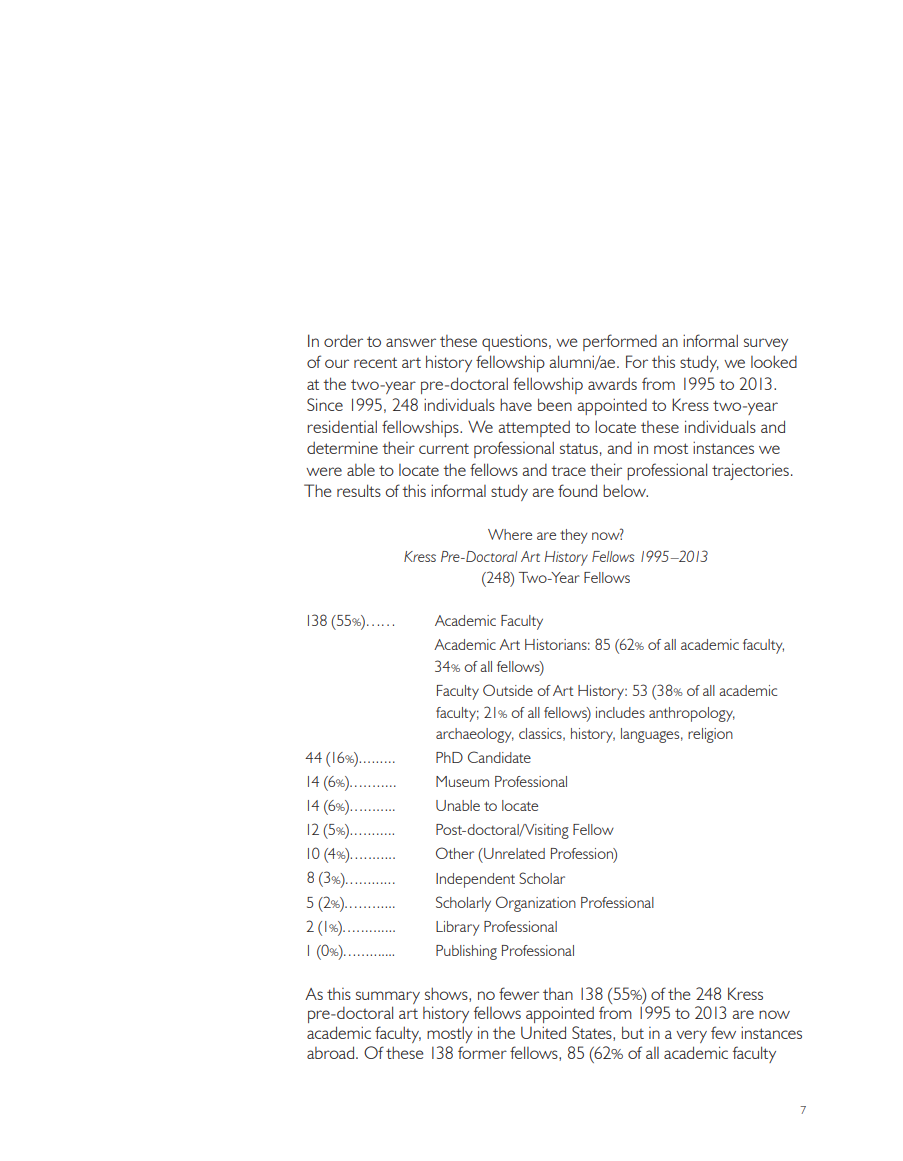 The width and height of the screenshot is (903, 1161). Describe the element at coordinates (375, 362) in the screenshot. I see `recent` at that location.
